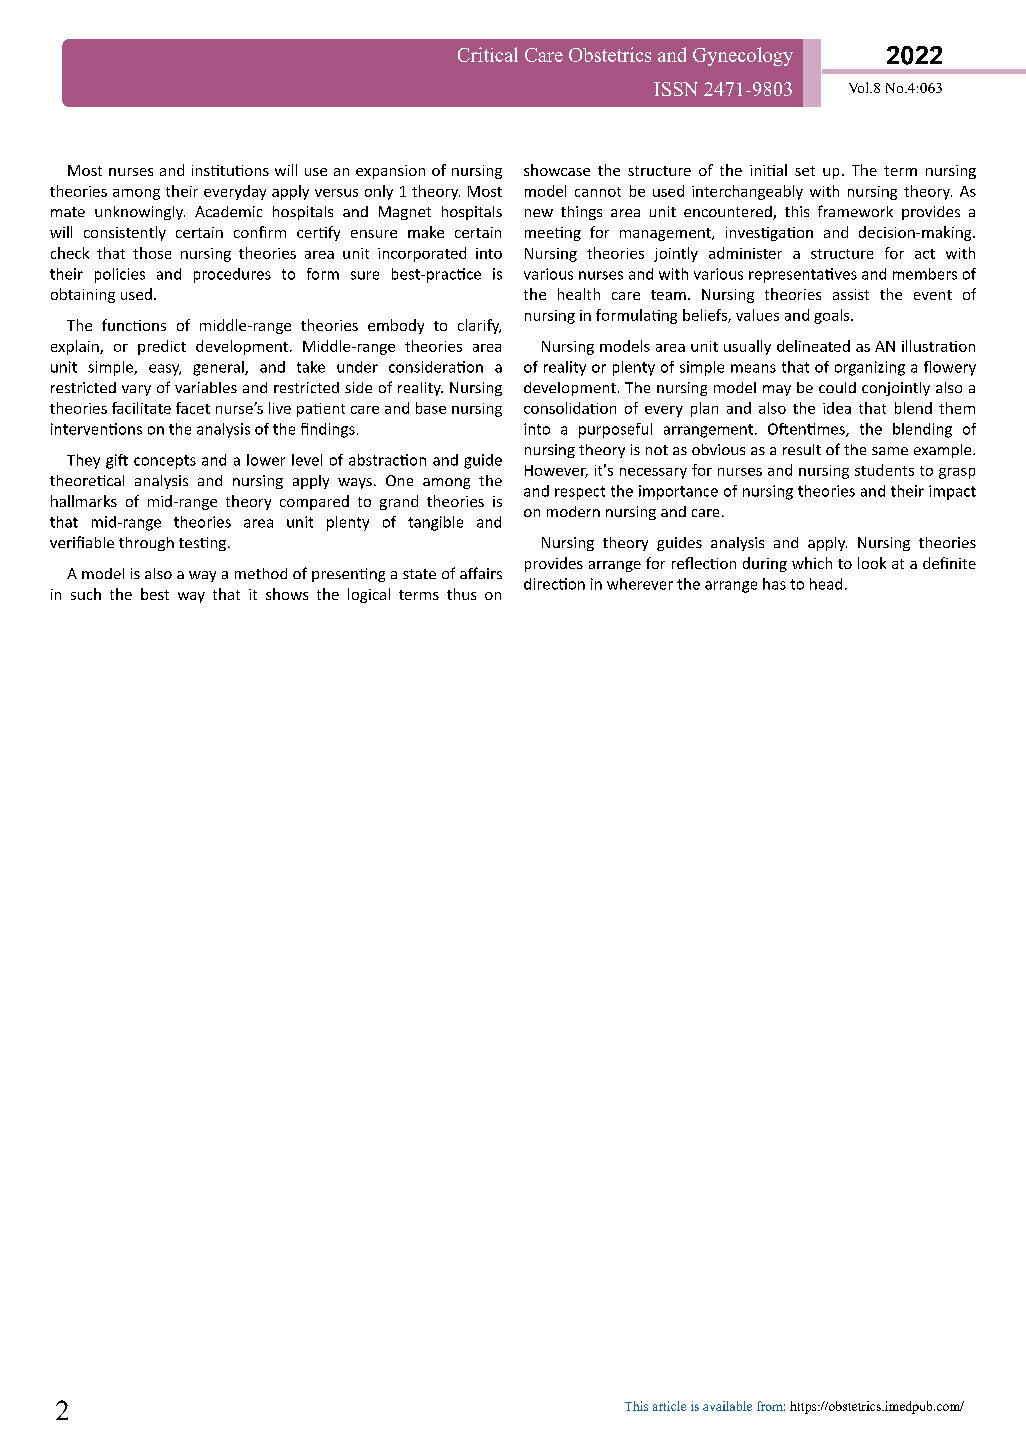 This document has width=1026, height=1451. What do you see at coordinates (140, 213) in the document?
I see `unknowingly` at bounding box center [140, 213].
